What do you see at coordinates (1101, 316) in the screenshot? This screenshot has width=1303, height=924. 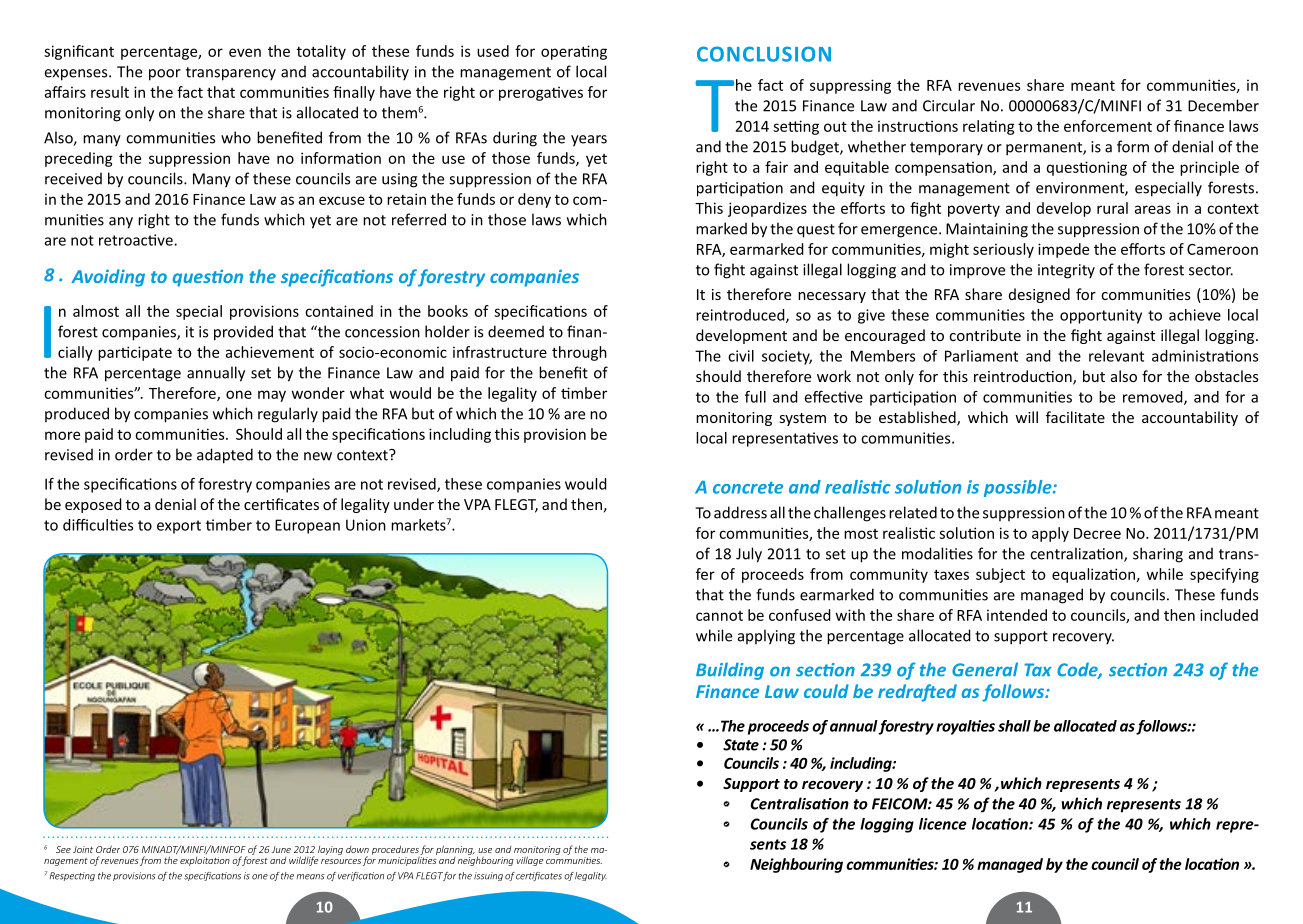 I see `opportunity` at bounding box center [1101, 316].
